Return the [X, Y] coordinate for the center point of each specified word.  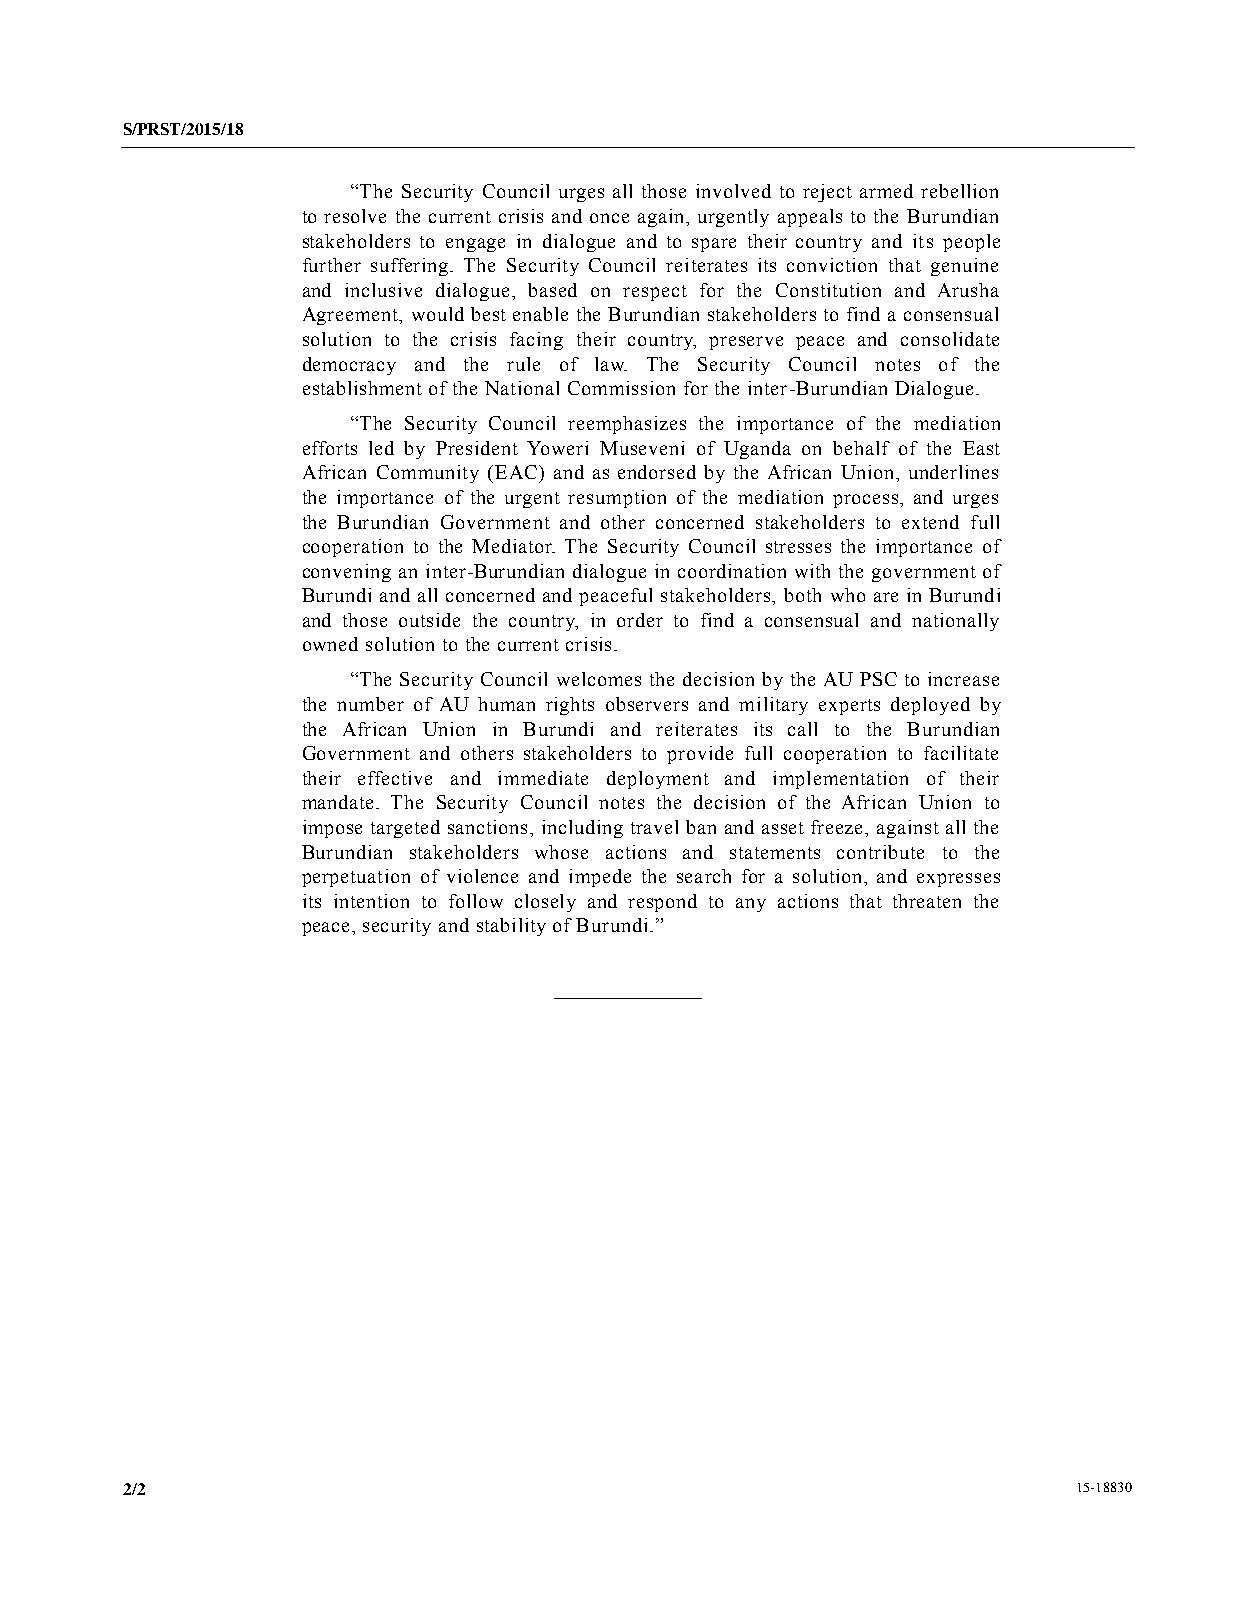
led [381, 448]
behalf [861, 448]
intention [371, 901]
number [370, 704]
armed [886, 191]
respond [662, 903]
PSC [878, 679]
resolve [355, 216]
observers [647, 704]
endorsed [657, 472]
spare [714, 245]
